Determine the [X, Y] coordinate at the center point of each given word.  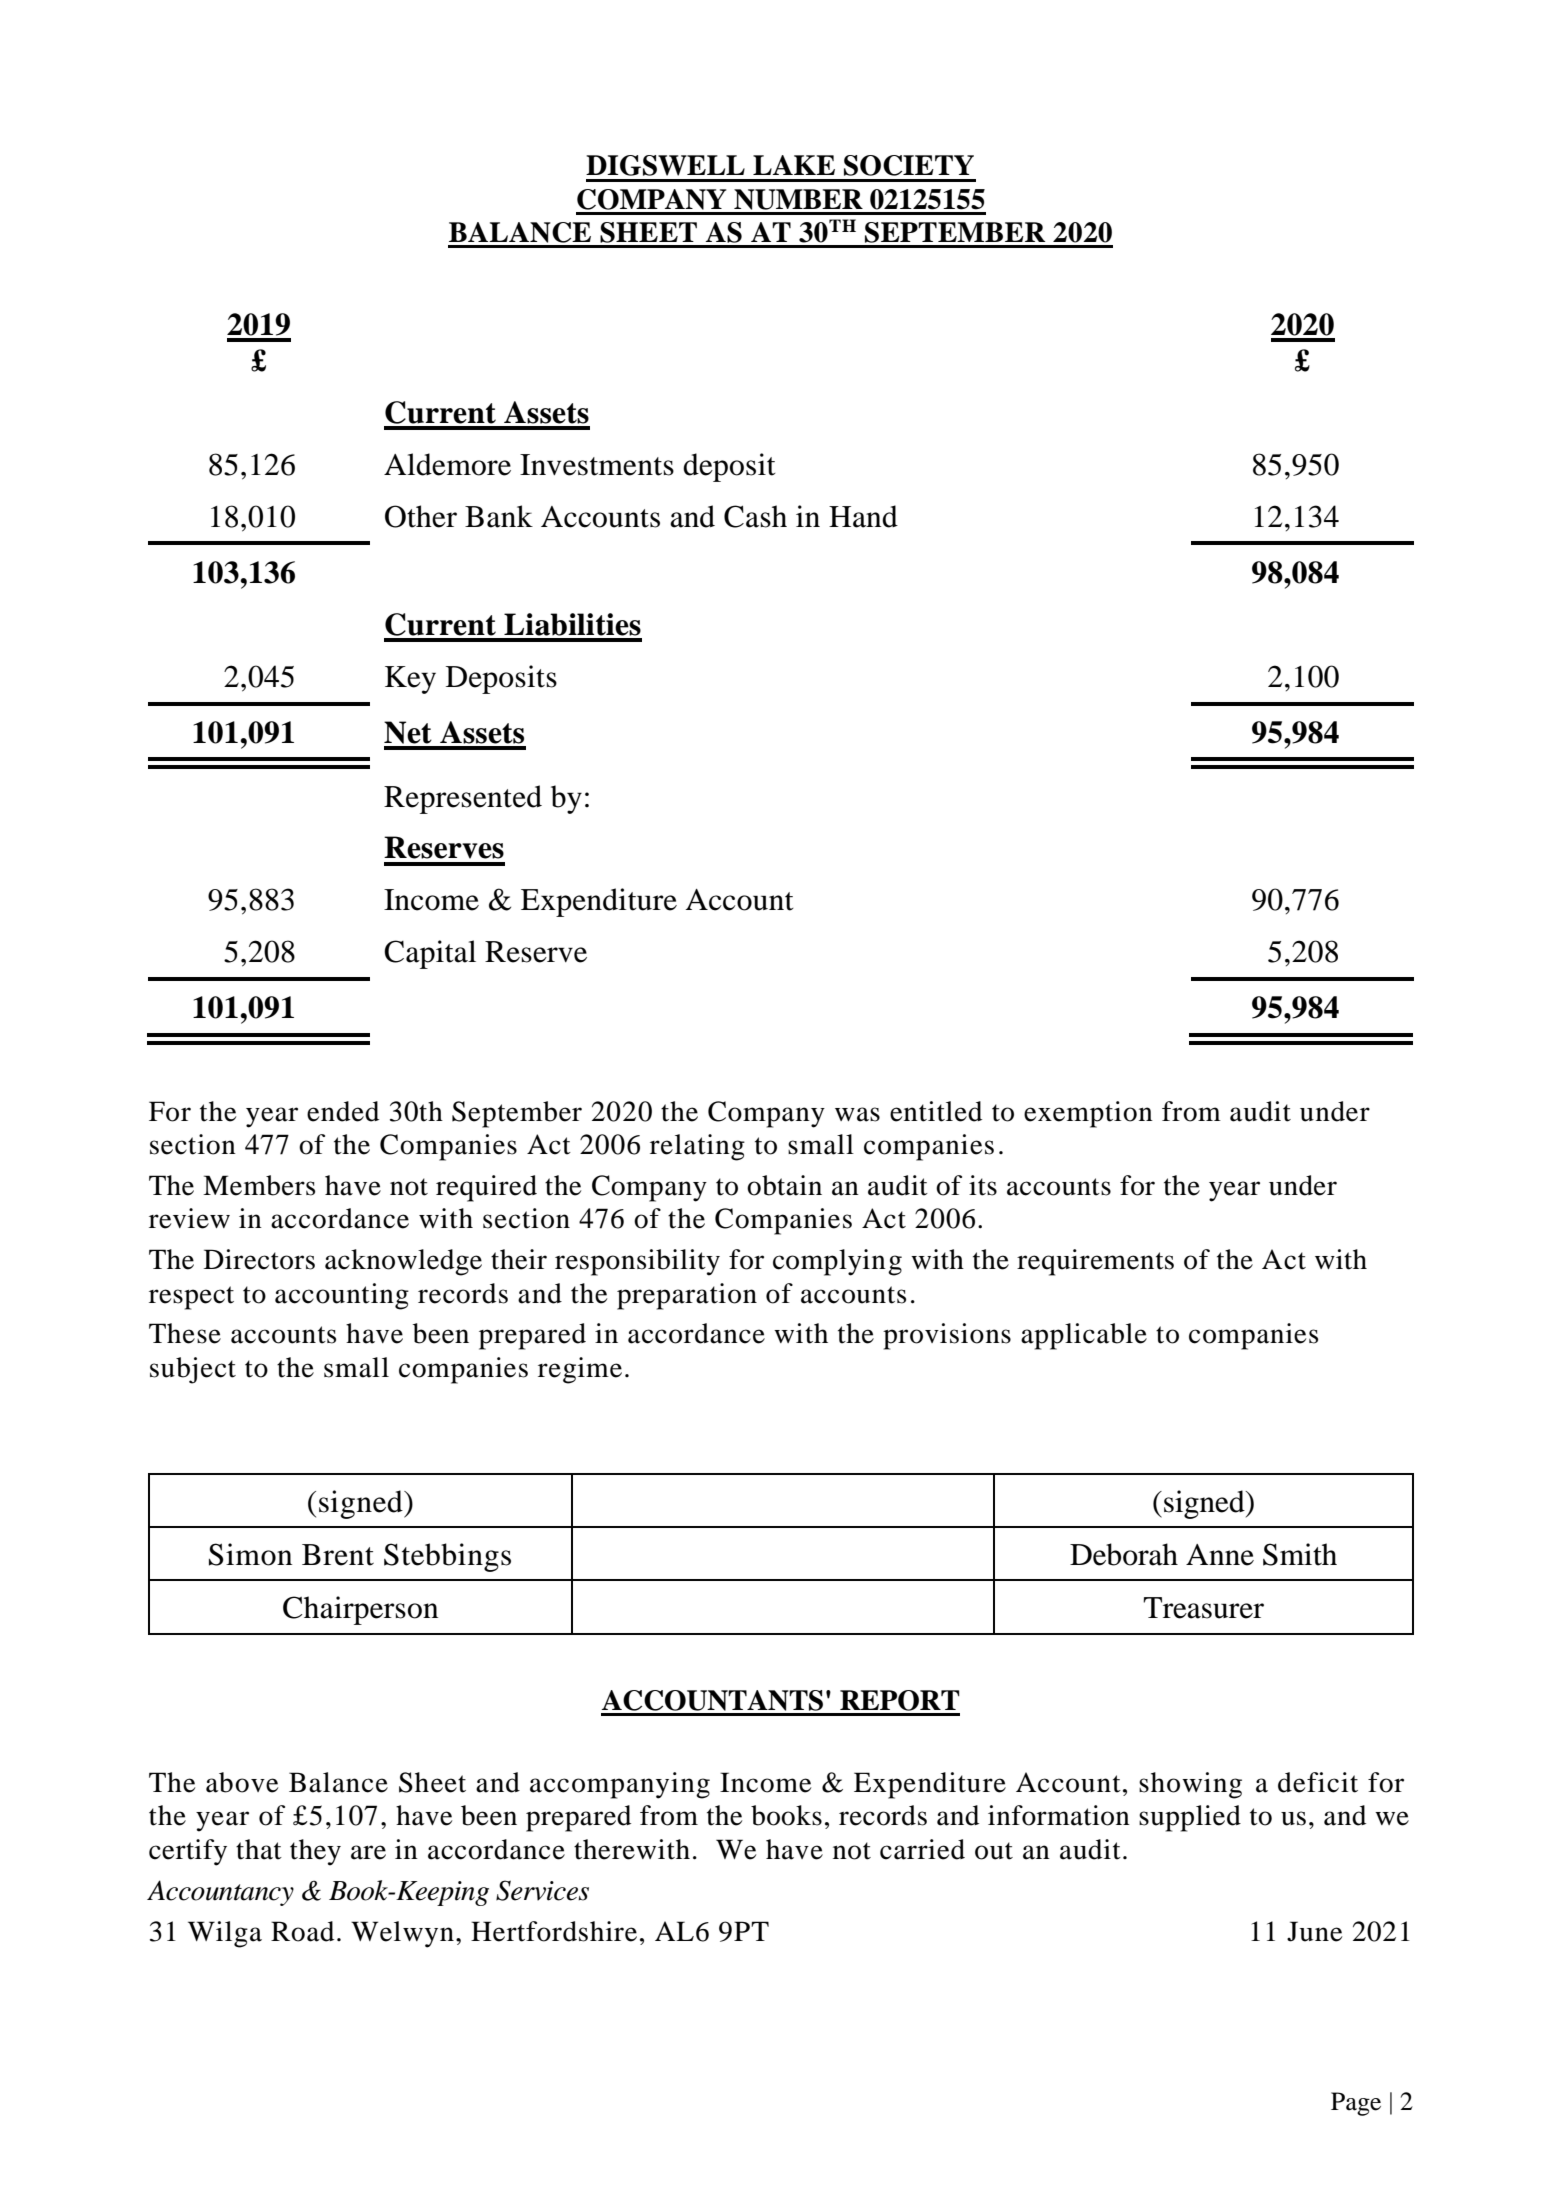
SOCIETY [909, 165]
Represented [463, 799]
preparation [687, 1296]
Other [421, 516]
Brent [338, 1555]
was [857, 1114]
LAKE [794, 165]
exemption [1088, 1114]
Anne [1220, 1555]
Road [302, 1931]
